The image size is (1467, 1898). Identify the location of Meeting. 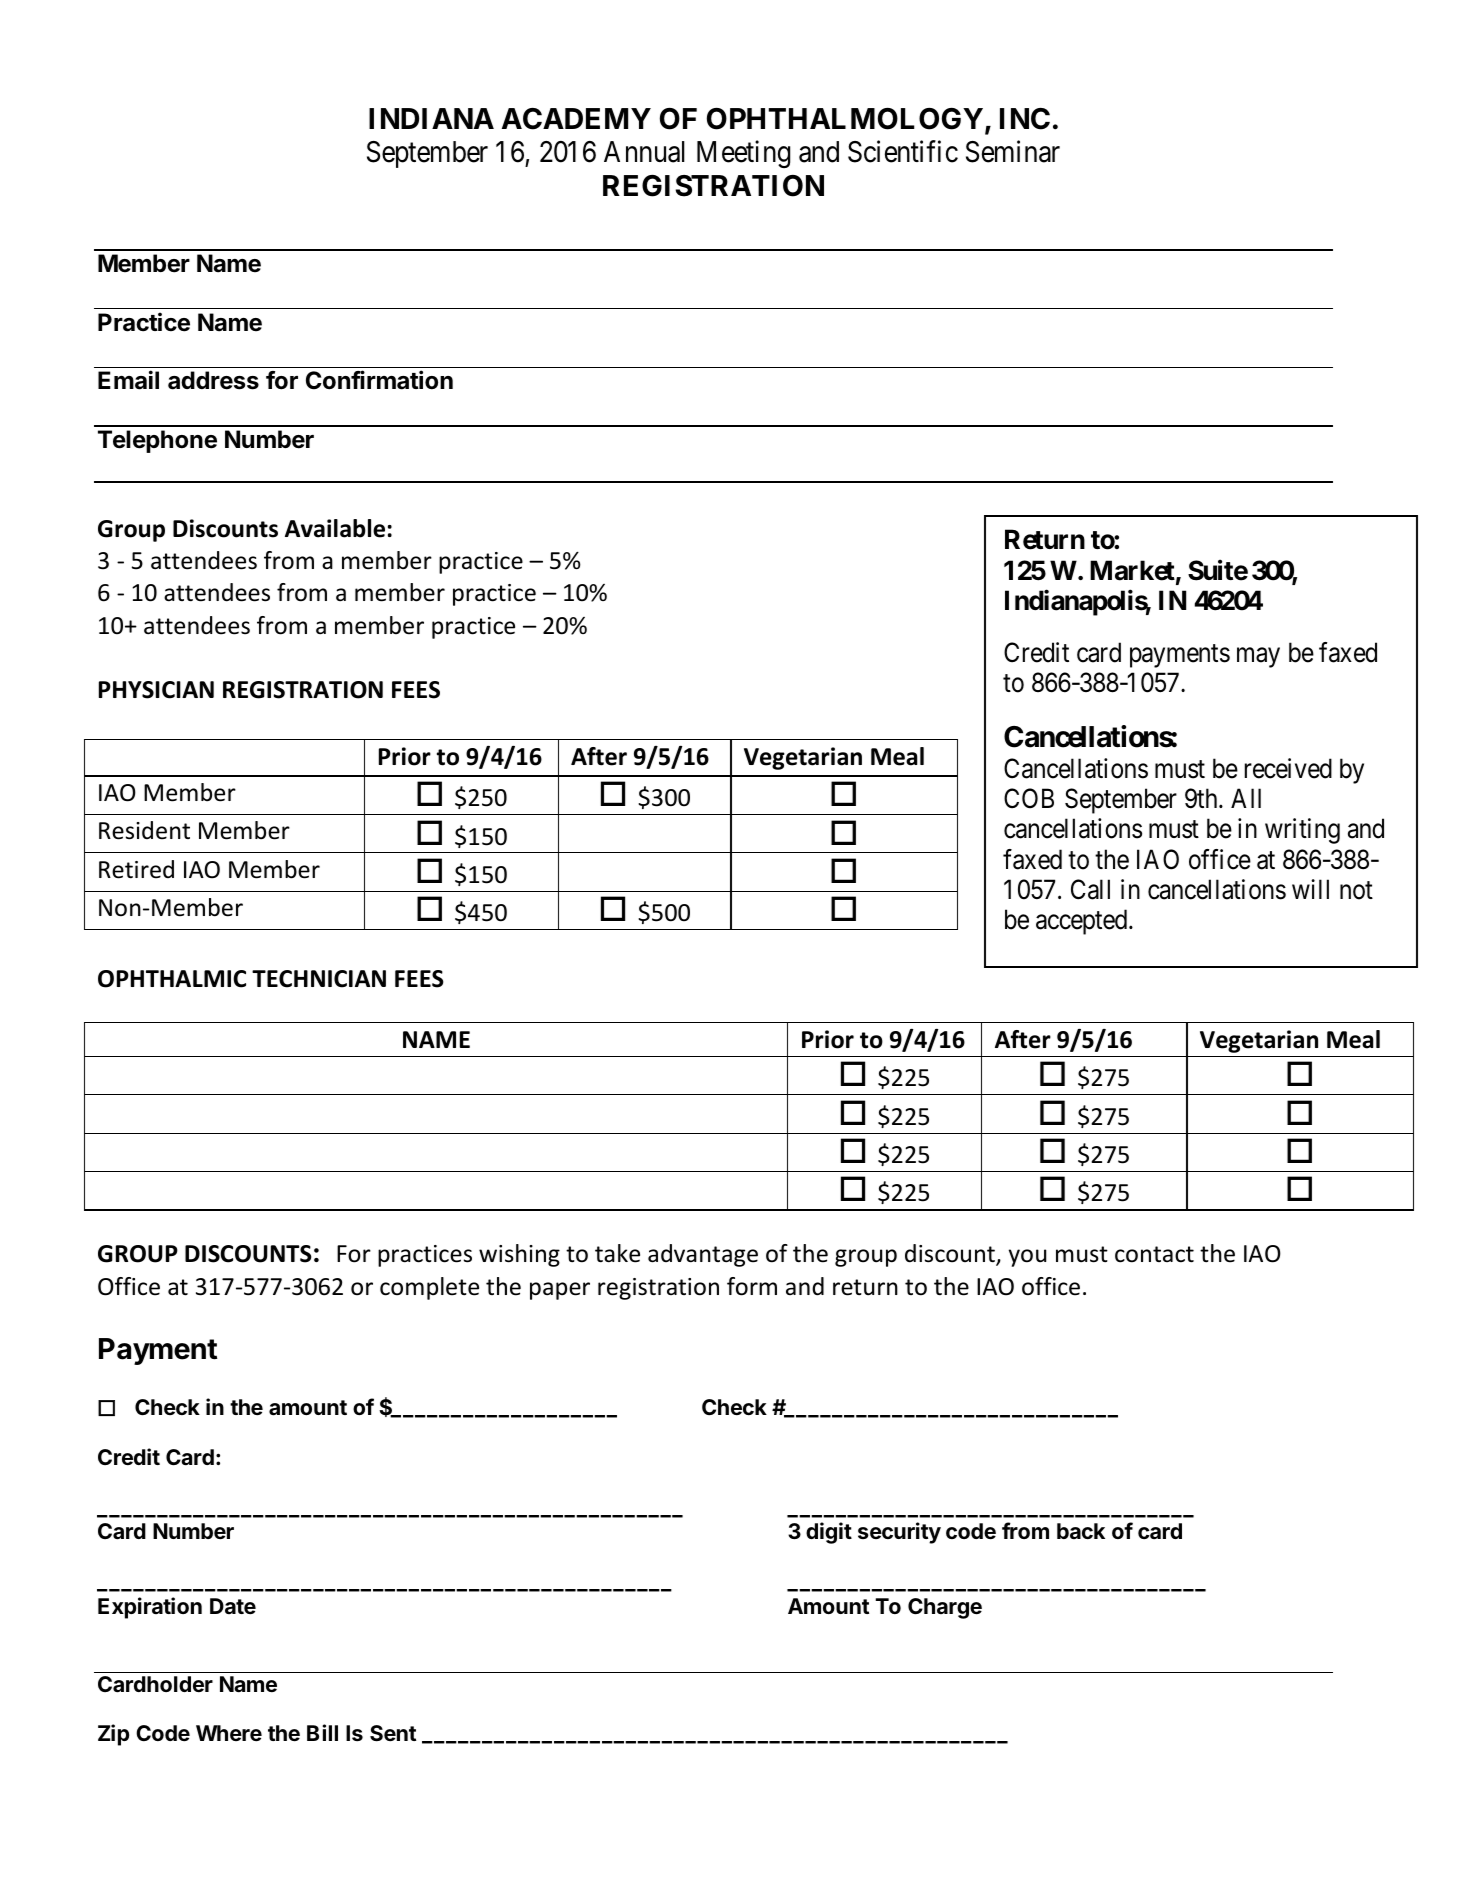
(743, 154).
